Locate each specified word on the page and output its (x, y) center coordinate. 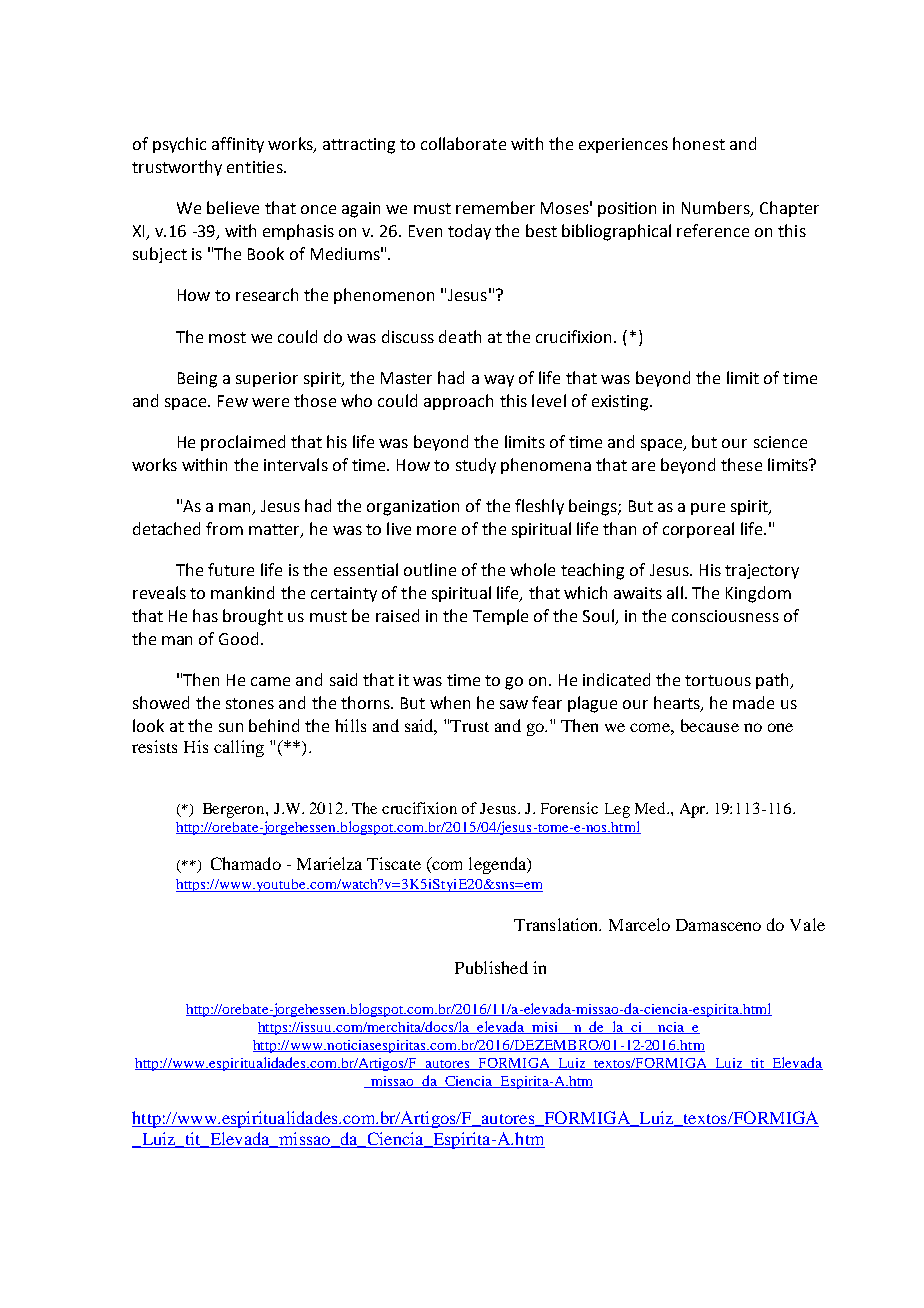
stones (250, 703)
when (450, 702)
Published (491, 967)
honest (699, 143)
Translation (557, 924)
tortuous (718, 680)
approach (458, 402)
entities (256, 167)
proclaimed (243, 443)
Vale (807, 924)
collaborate (463, 143)
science (780, 442)
